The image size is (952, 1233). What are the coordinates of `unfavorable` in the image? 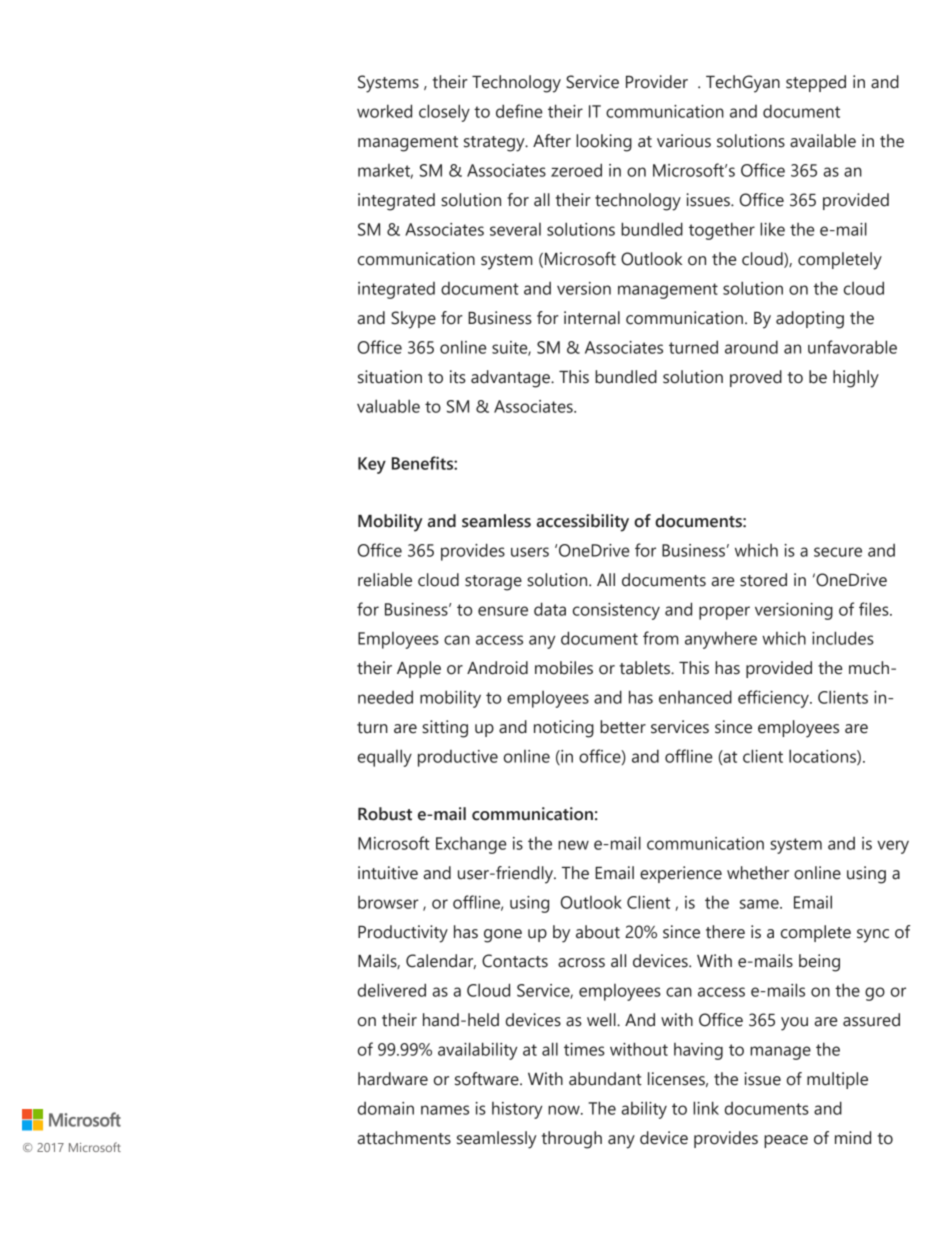 It's located at (852, 347).
